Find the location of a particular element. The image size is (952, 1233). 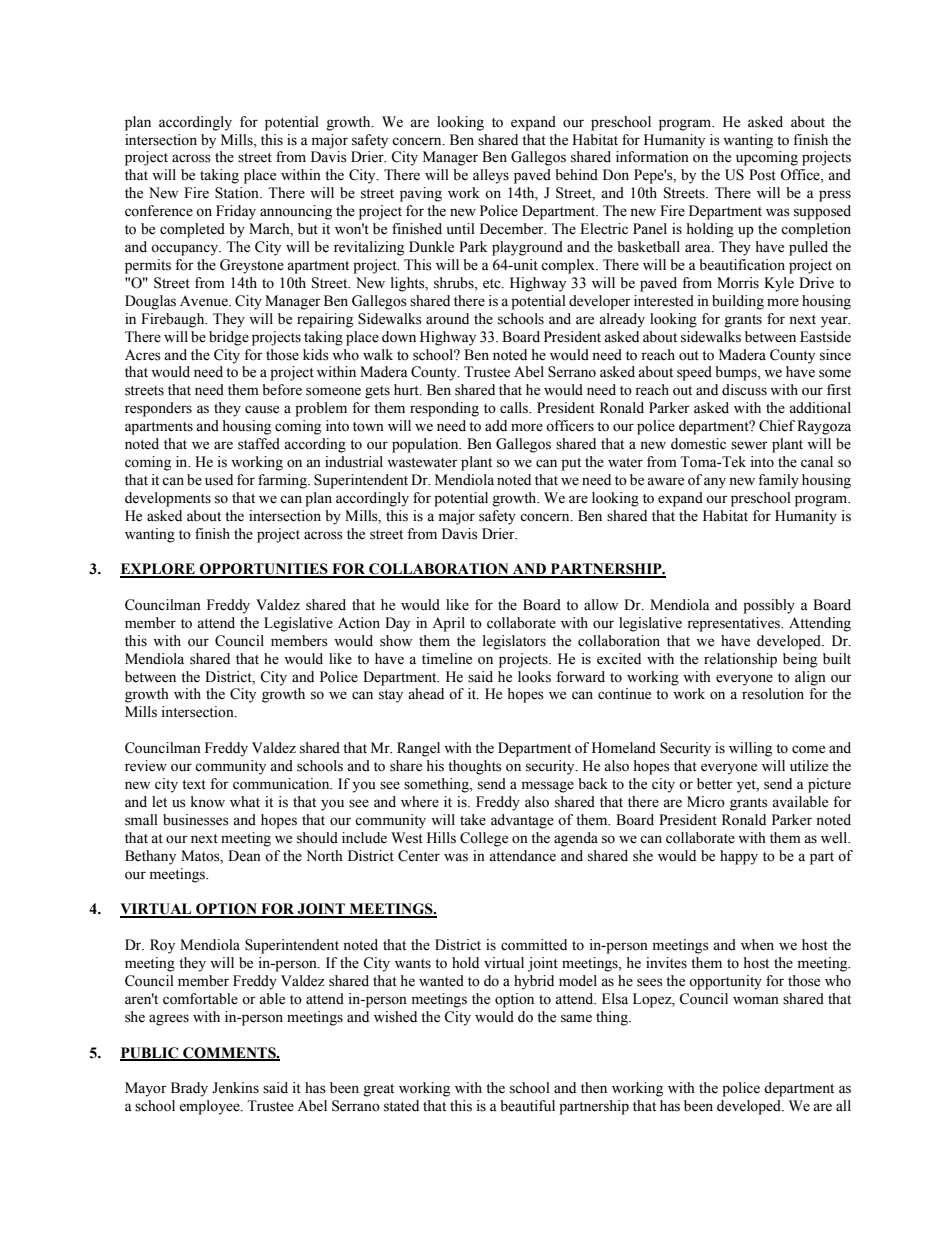

happy is located at coordinates (739, 857).
